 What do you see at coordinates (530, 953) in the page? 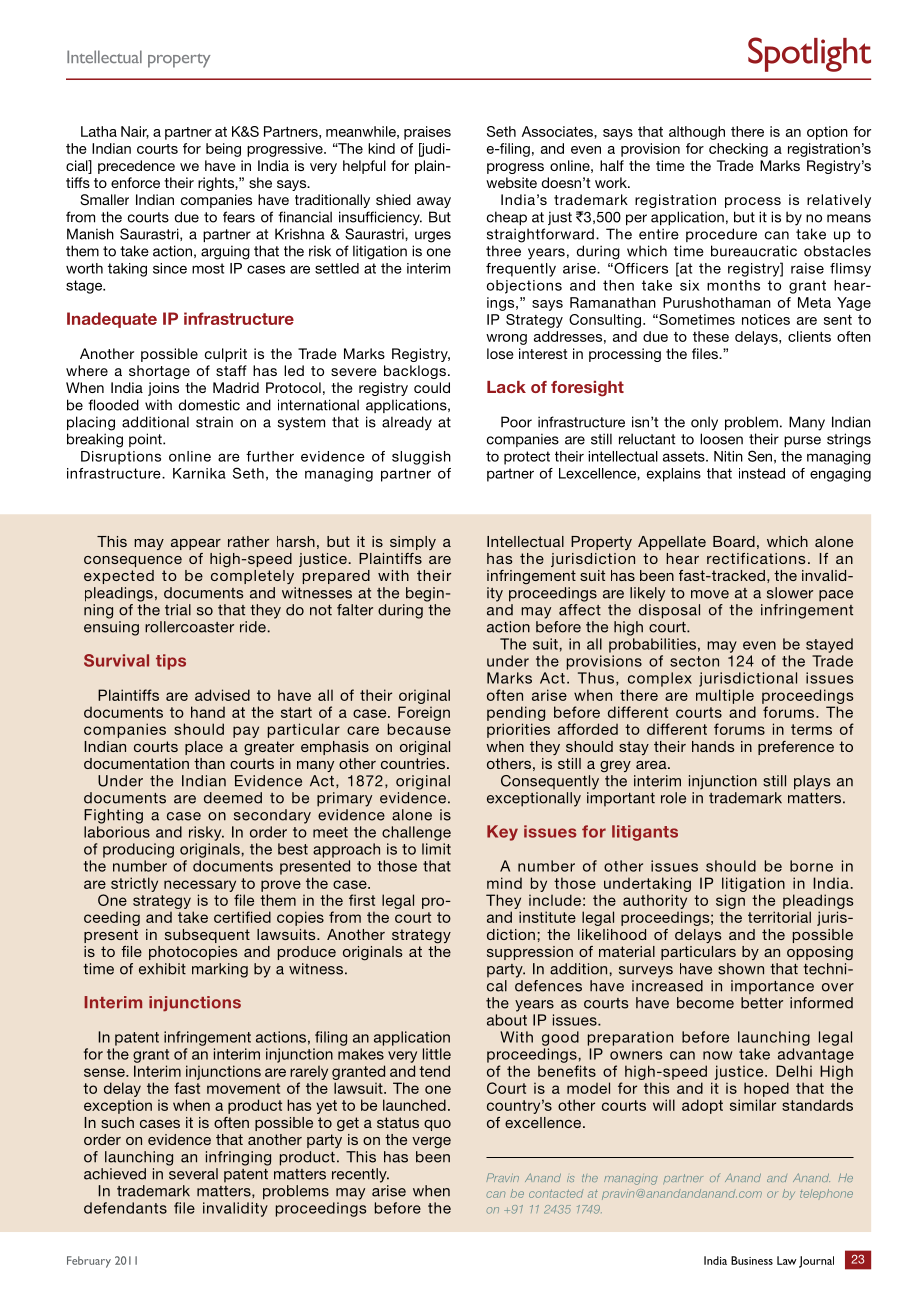
I see `suppression` at bounding box center [530, 953].
